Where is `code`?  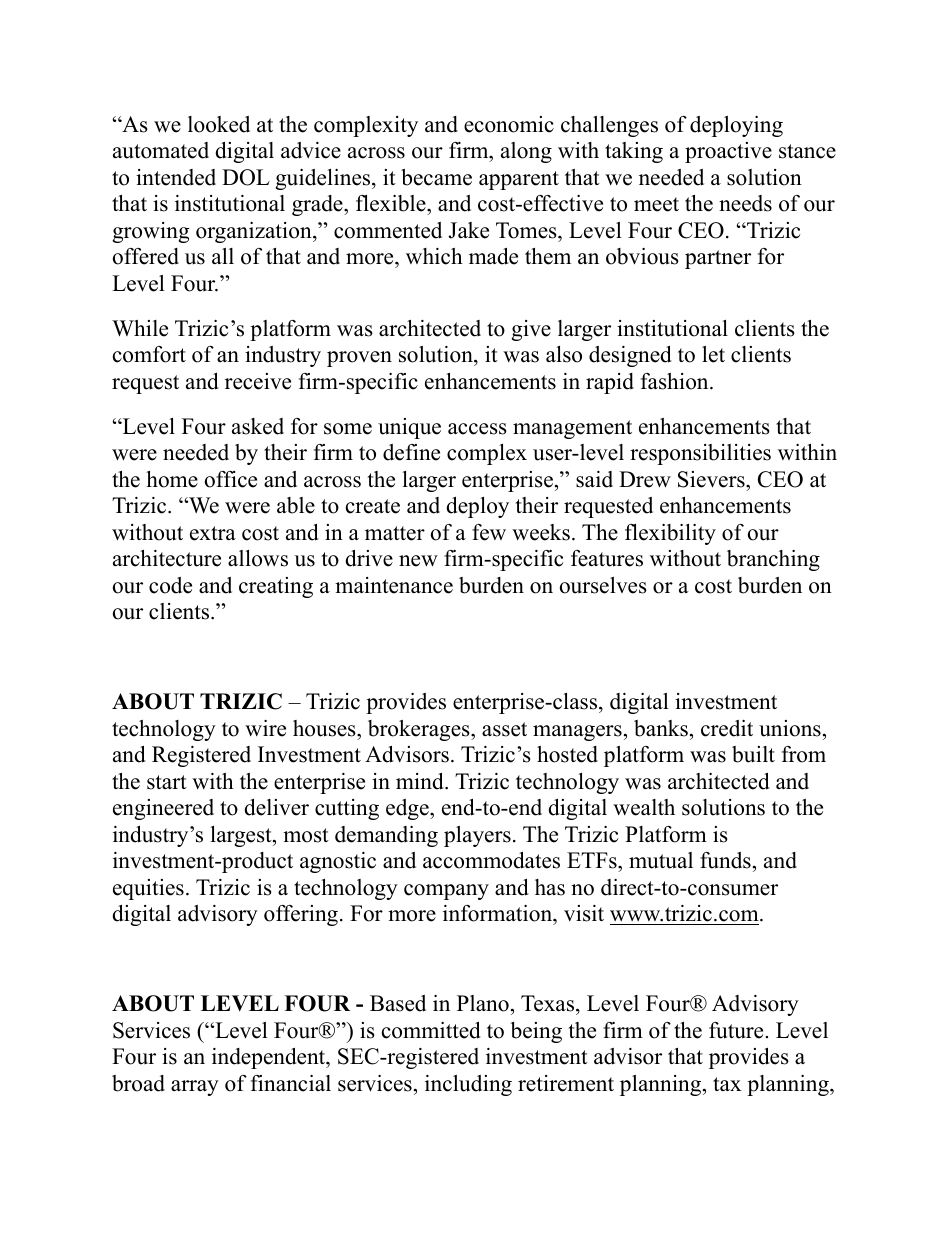
code is located at coordinates (170, 585).
